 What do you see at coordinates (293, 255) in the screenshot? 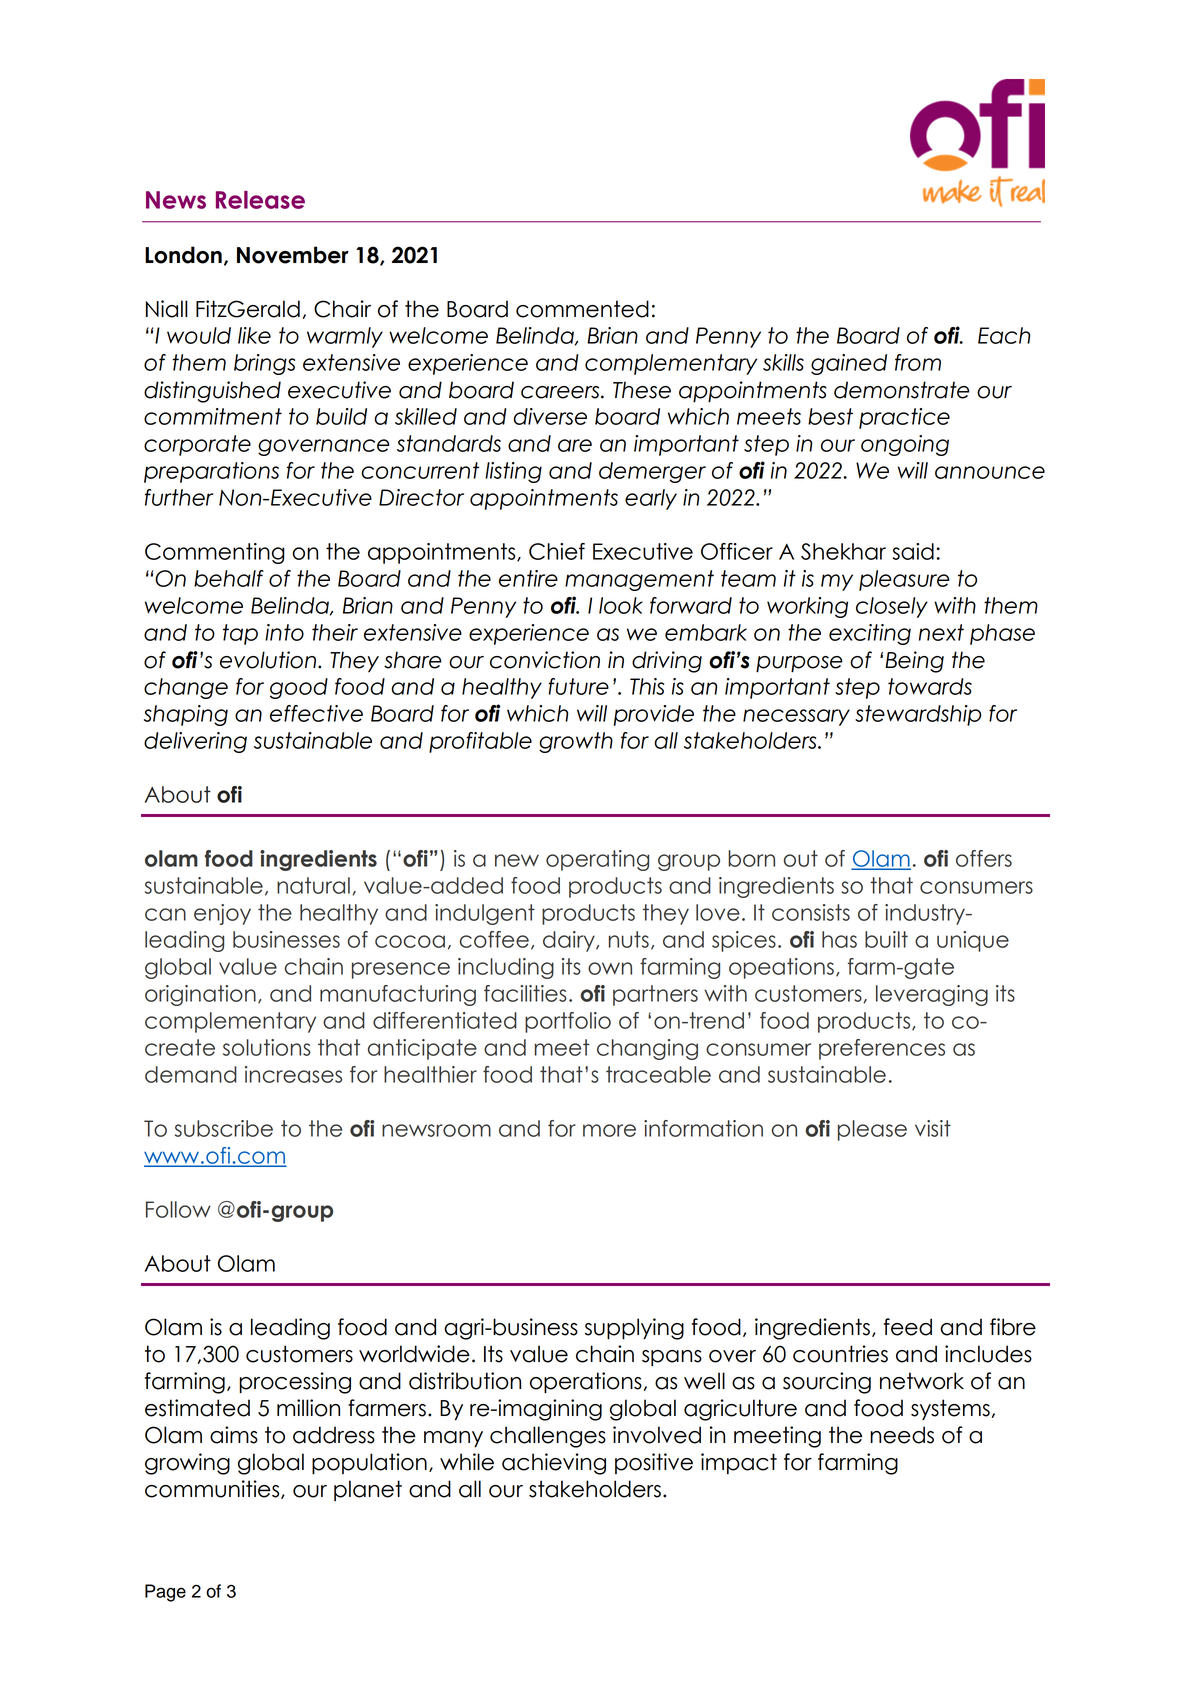
I see `November` at bounding box center [293, 255].
